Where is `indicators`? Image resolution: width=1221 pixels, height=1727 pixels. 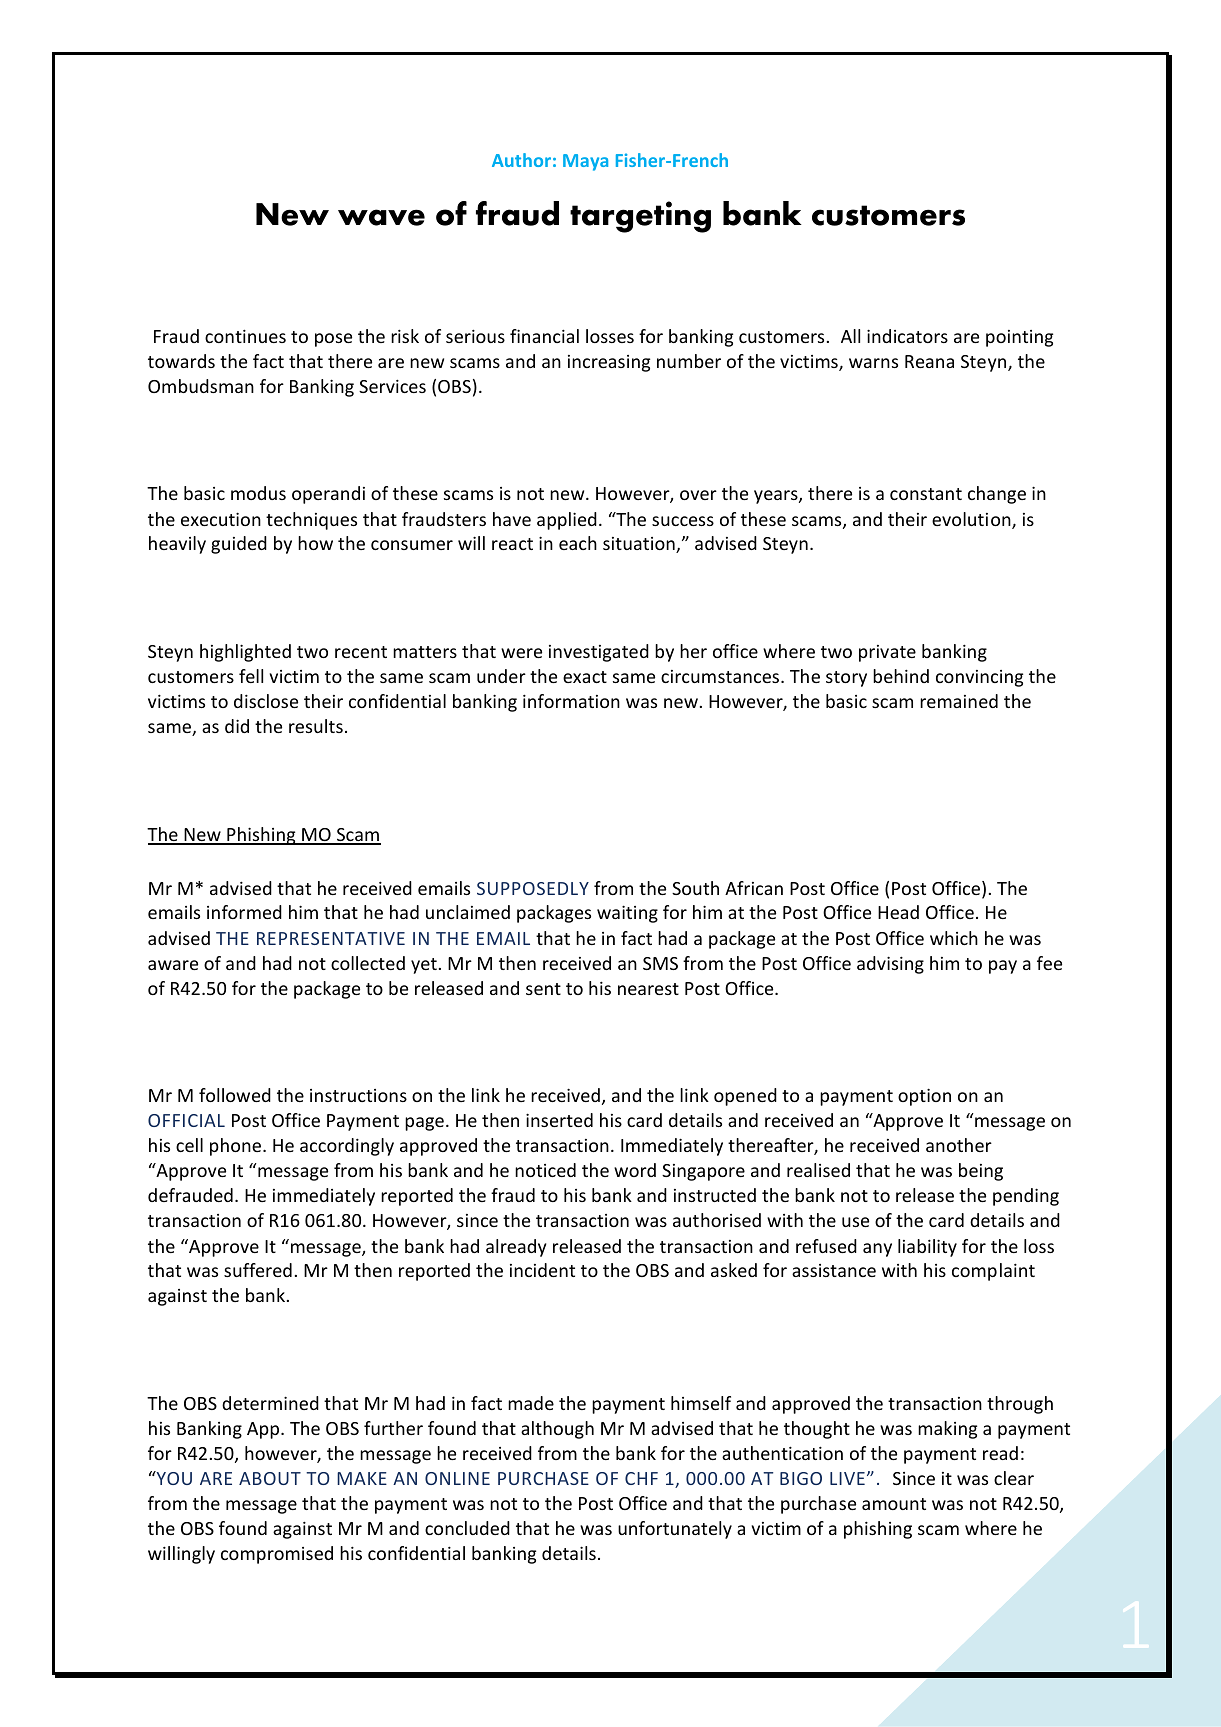
indicators is located at coordinates (907, 336).
